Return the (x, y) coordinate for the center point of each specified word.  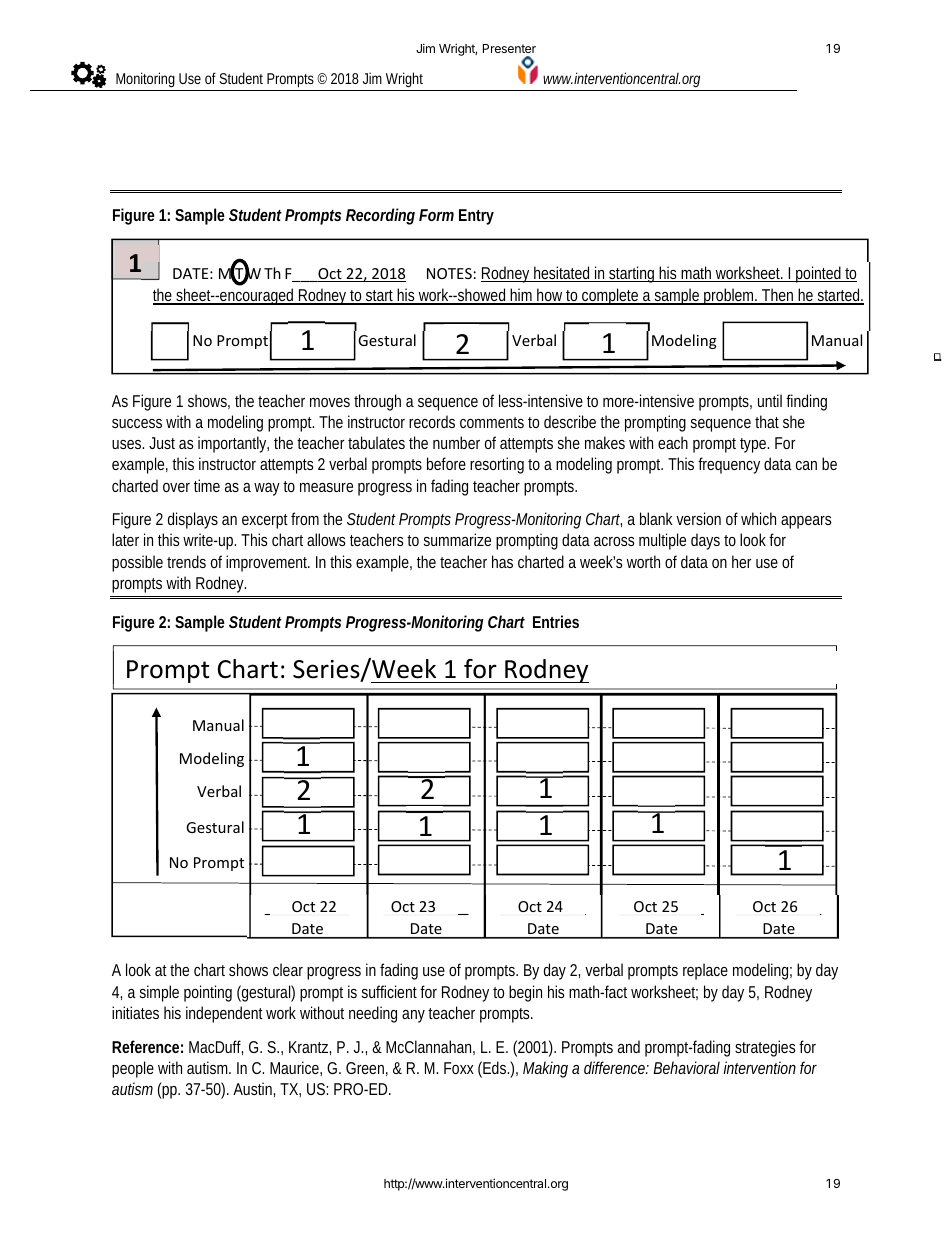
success (137, 423)
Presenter (509, 48)
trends (186, 561)
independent (224, 1014)
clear (288, 969)
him (521, 296)
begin (525, 993)
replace (705, 971)
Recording (380, 216)
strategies (765, 1048)
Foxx (459, 1068)
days (705, 541)
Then (778, 296)
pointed (818, 274)
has (502, 561)
